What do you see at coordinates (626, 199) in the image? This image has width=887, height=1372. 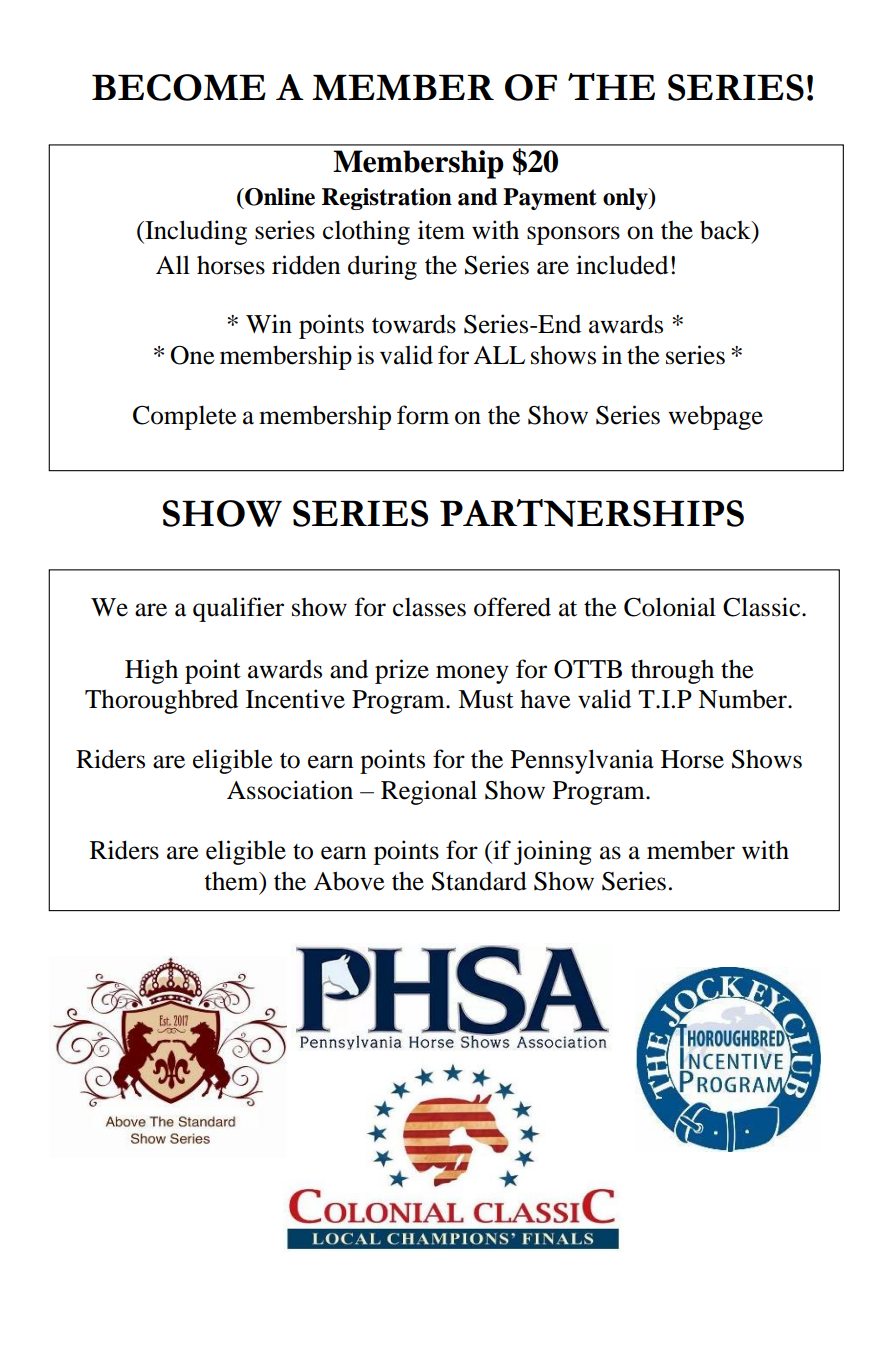 I see `only` at bounding box center [626, 199].
